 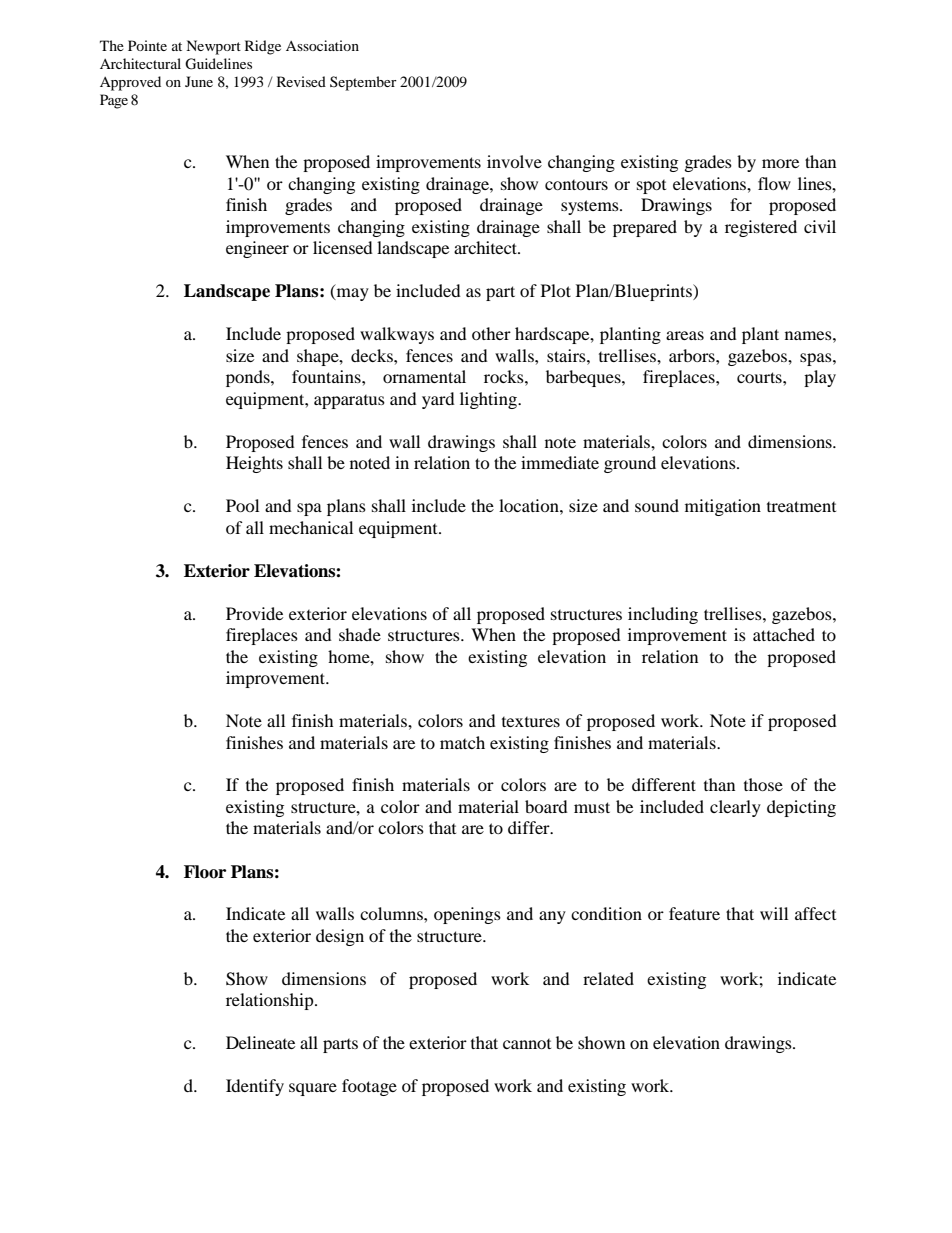 I want to click on Provide, so click(x=254, y=613).
